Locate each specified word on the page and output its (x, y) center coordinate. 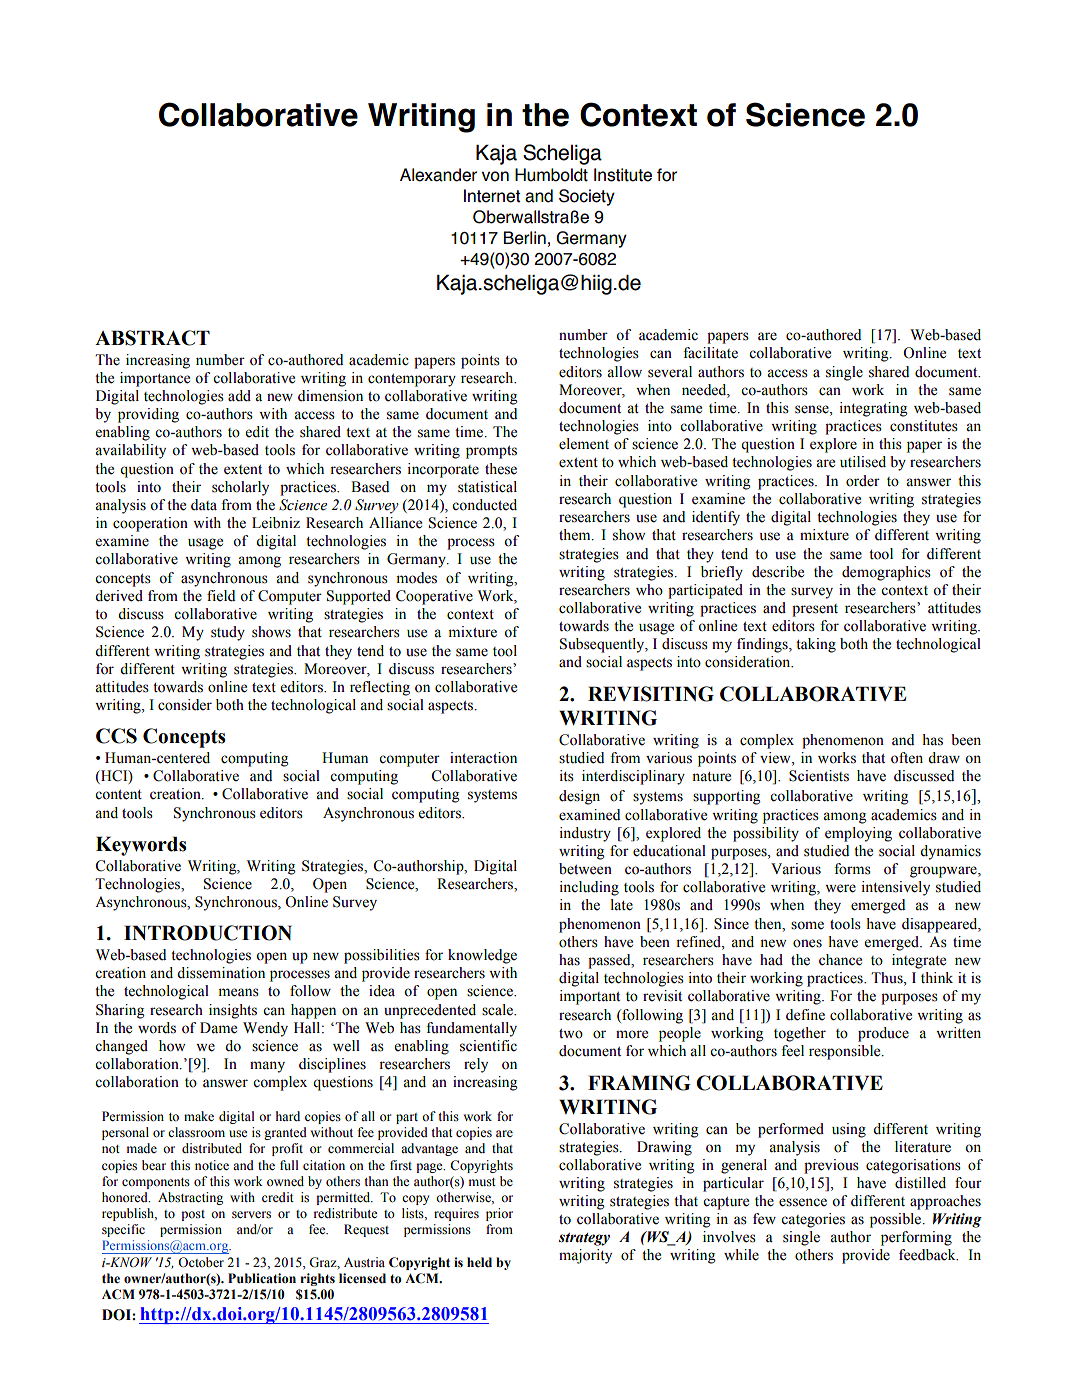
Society (587, 197)
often (907, 758)
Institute (623, 175)
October (201, 1262)
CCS (116, 736)
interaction (483, 758)
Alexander (438, 175)
